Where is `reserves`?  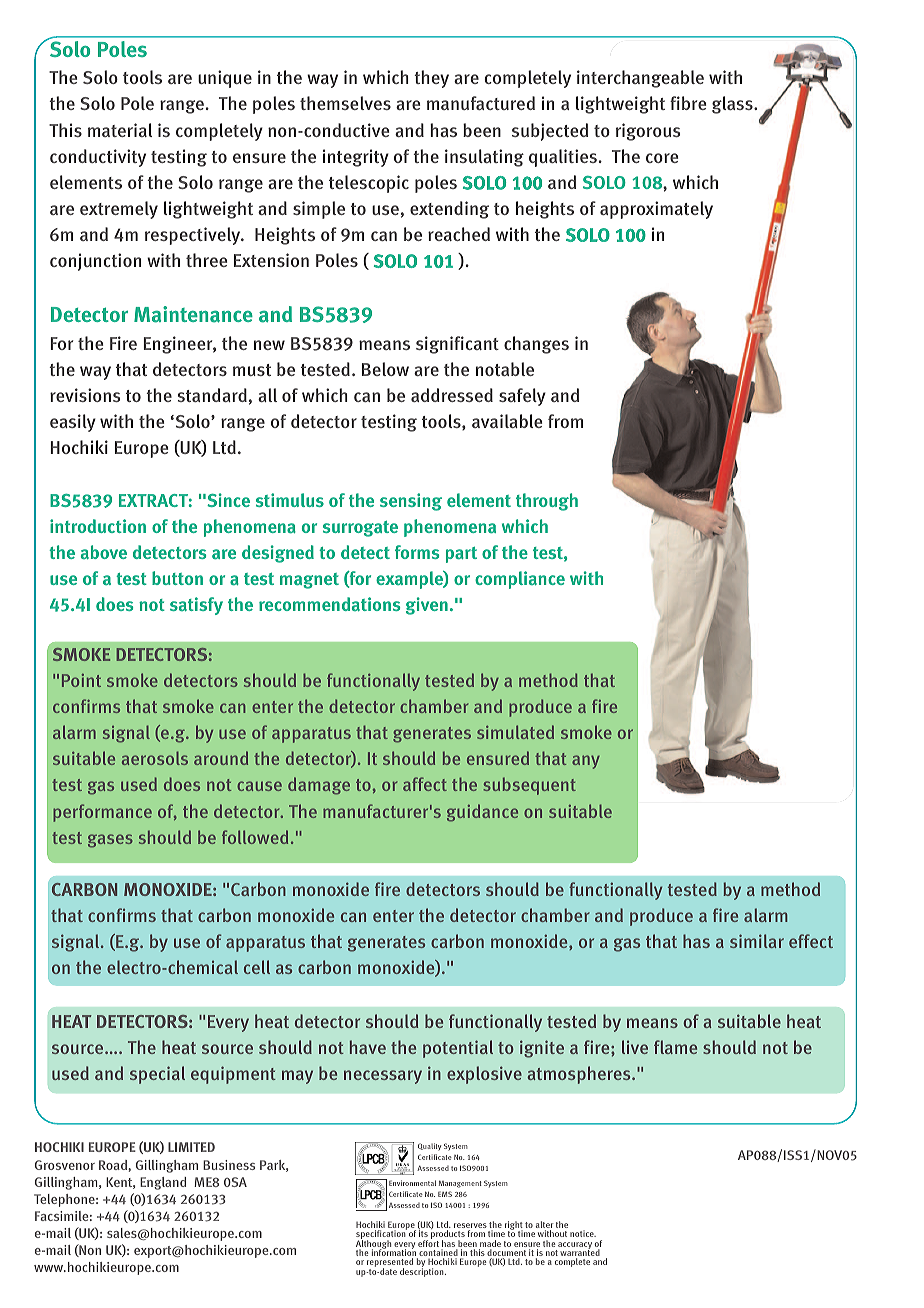
reserves is located at coordinates (470, 1227).
